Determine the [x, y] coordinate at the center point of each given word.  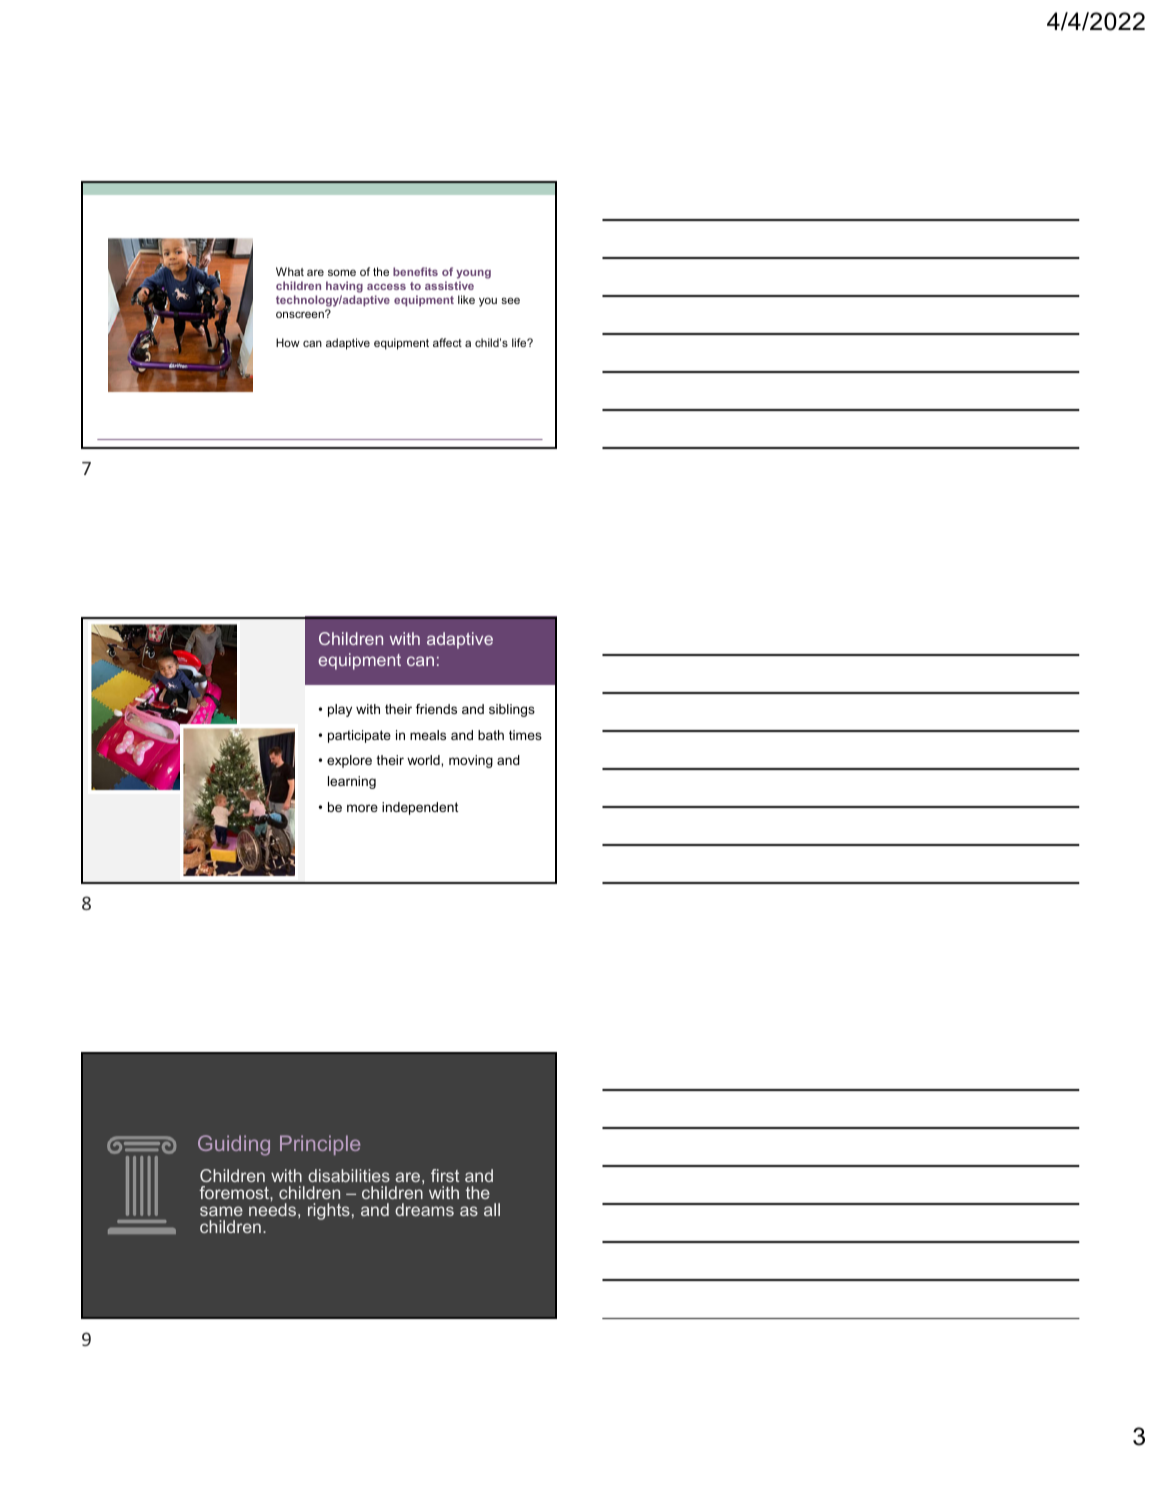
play [340, 710]
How [288, 342]
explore [349, 761]
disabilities [349, 1175]
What [290, 271]
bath [491, 735]
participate [359, 736]
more [362, 808]
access [386, 287]
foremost [235, 1192]
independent [420, 808]
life [520, 342]
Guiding [234, 1145]
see [510, 300]
